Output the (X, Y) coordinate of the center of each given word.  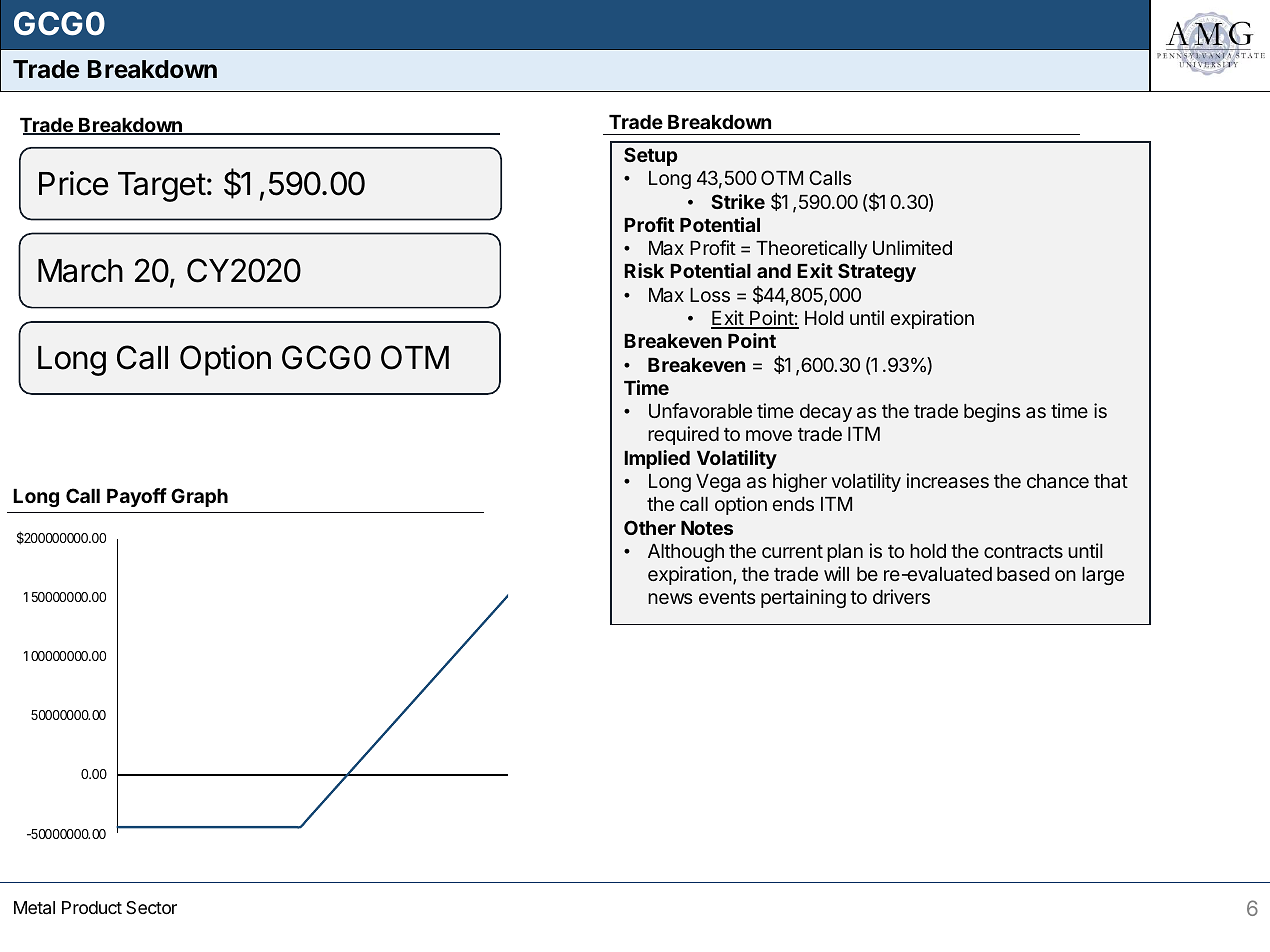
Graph (199, 497)
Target (162, 187)
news (670, 598)
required (683, 435)
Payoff (137, 497)
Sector (151, 907)
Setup (651, 156)
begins (992, 412)
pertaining (803, 598)
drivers (901, 596)
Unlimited (912, 247)
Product (92, 907)
